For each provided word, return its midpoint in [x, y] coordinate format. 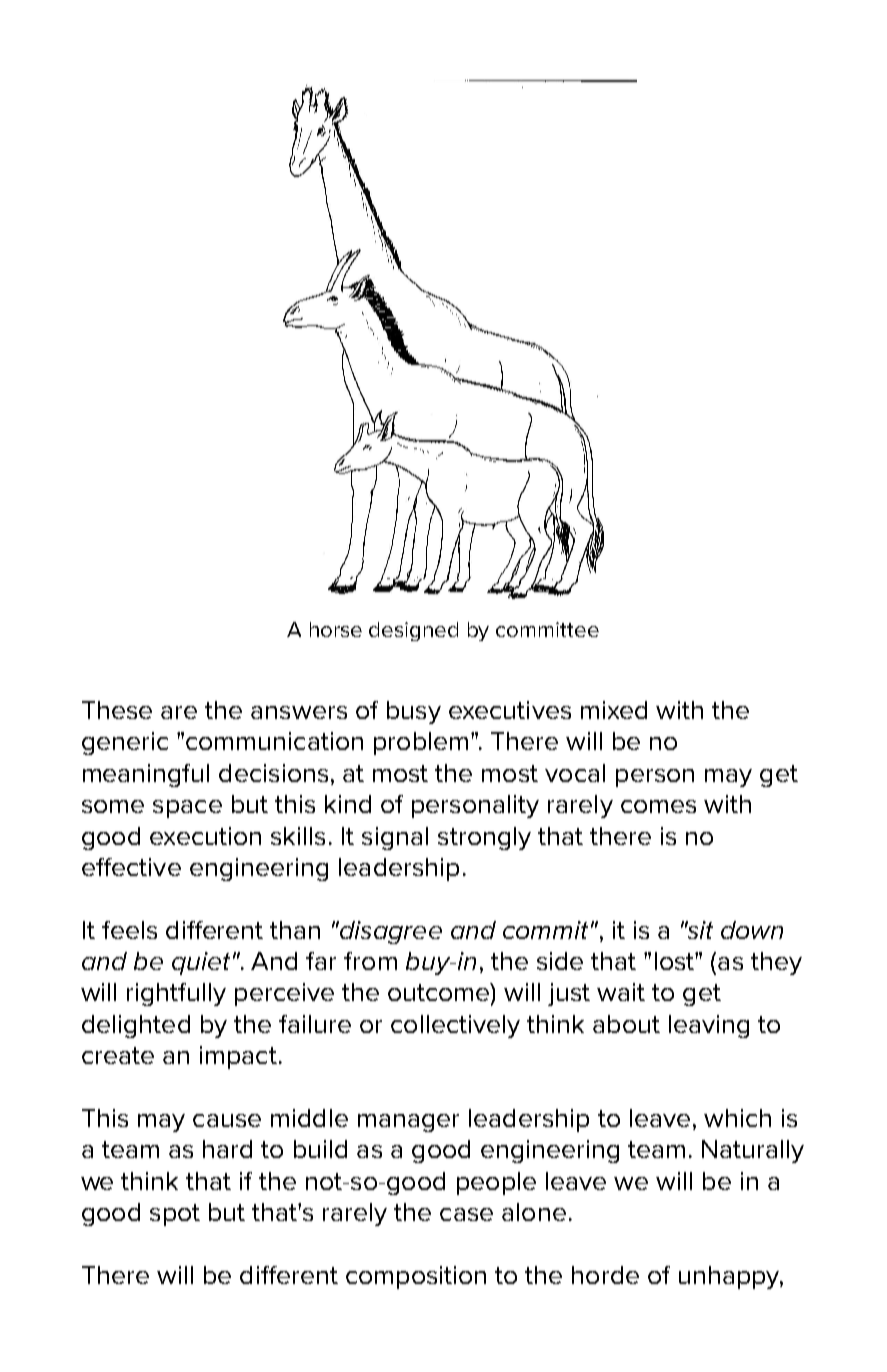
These [117, 710]
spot [175, 1215]
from [370, 961]
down [752, 930]
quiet [201, 963]
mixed [614, 710]
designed [413, 631]
